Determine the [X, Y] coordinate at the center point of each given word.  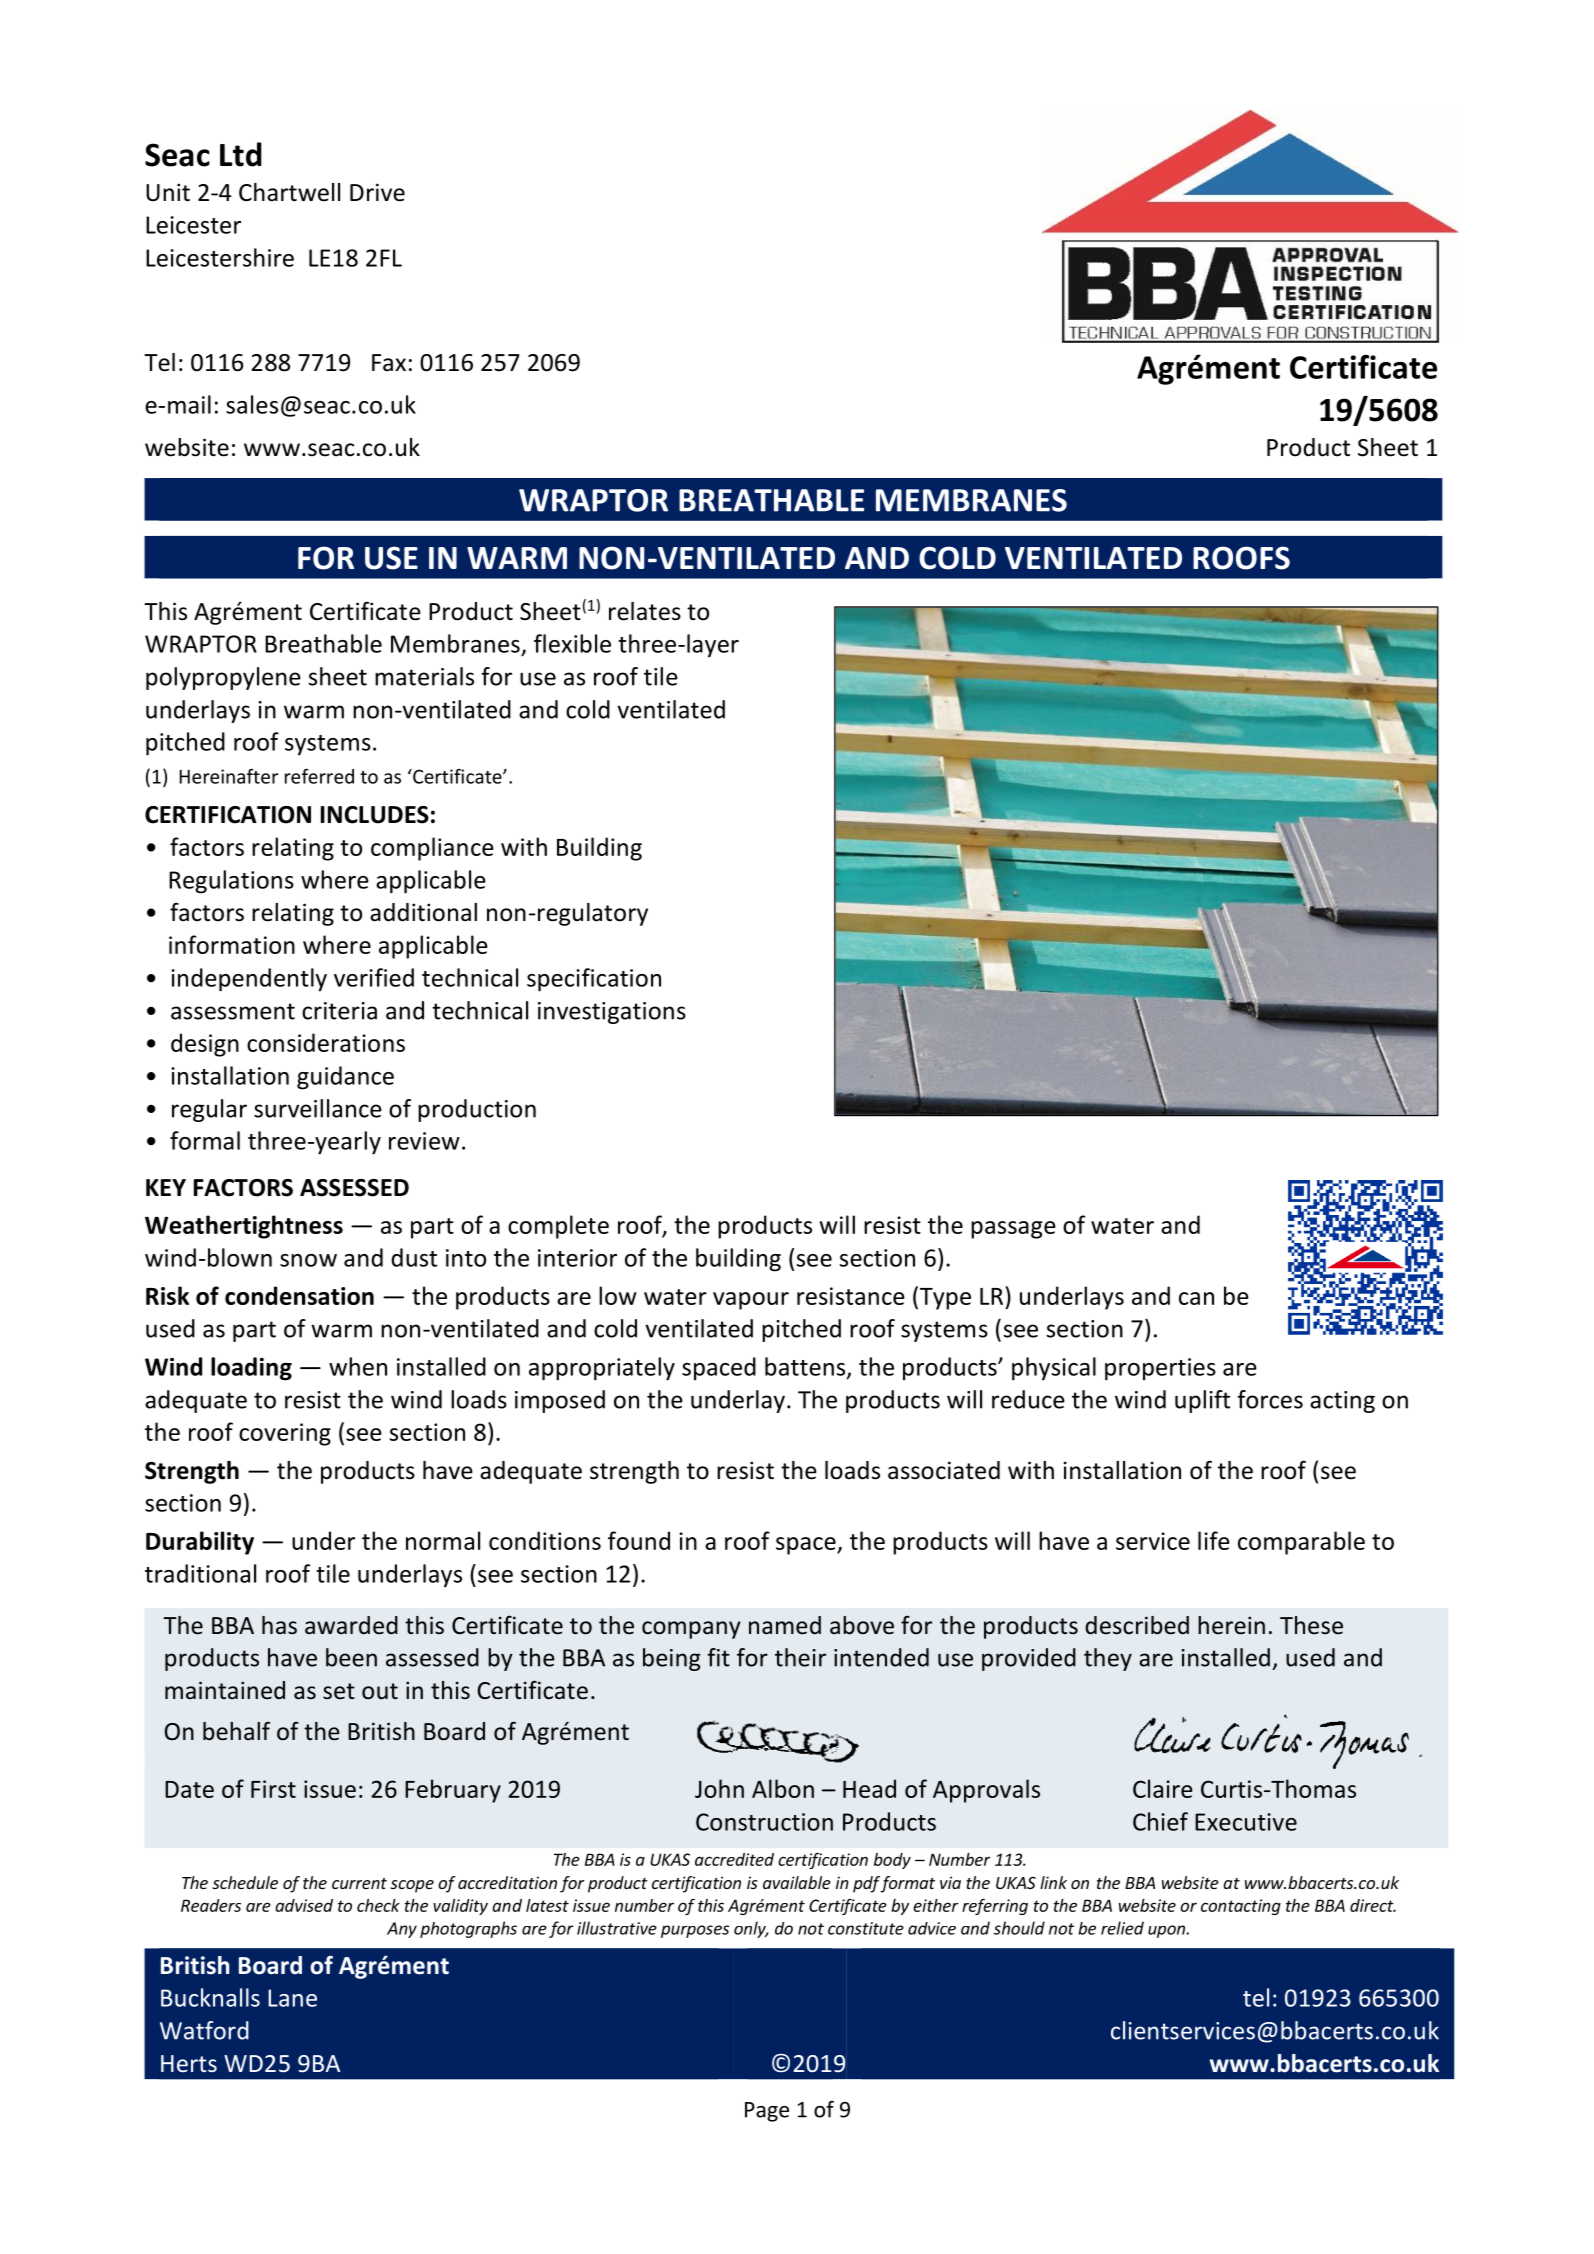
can [1196, 1298]
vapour [751, 1301]
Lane [292, 1998]
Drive [377, 192]
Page [767, 2112]
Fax [389, 363]
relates [645, 611]
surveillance [318, 1108]
